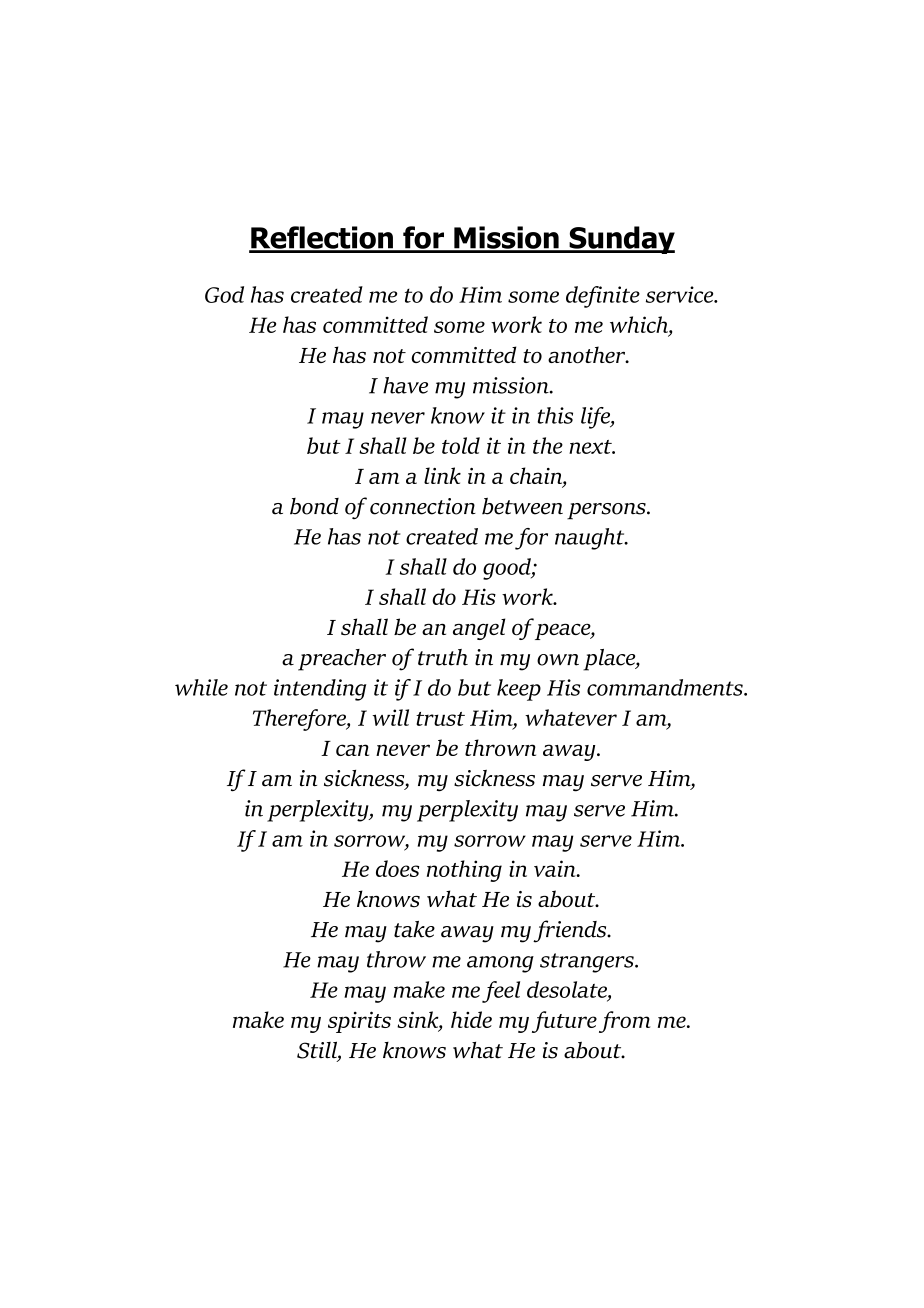 This screenshot has width=924, height=1308. What do you see at coordinates (224, 294) in the screenshot?
I see `God` at bounding box center [224, 294].
